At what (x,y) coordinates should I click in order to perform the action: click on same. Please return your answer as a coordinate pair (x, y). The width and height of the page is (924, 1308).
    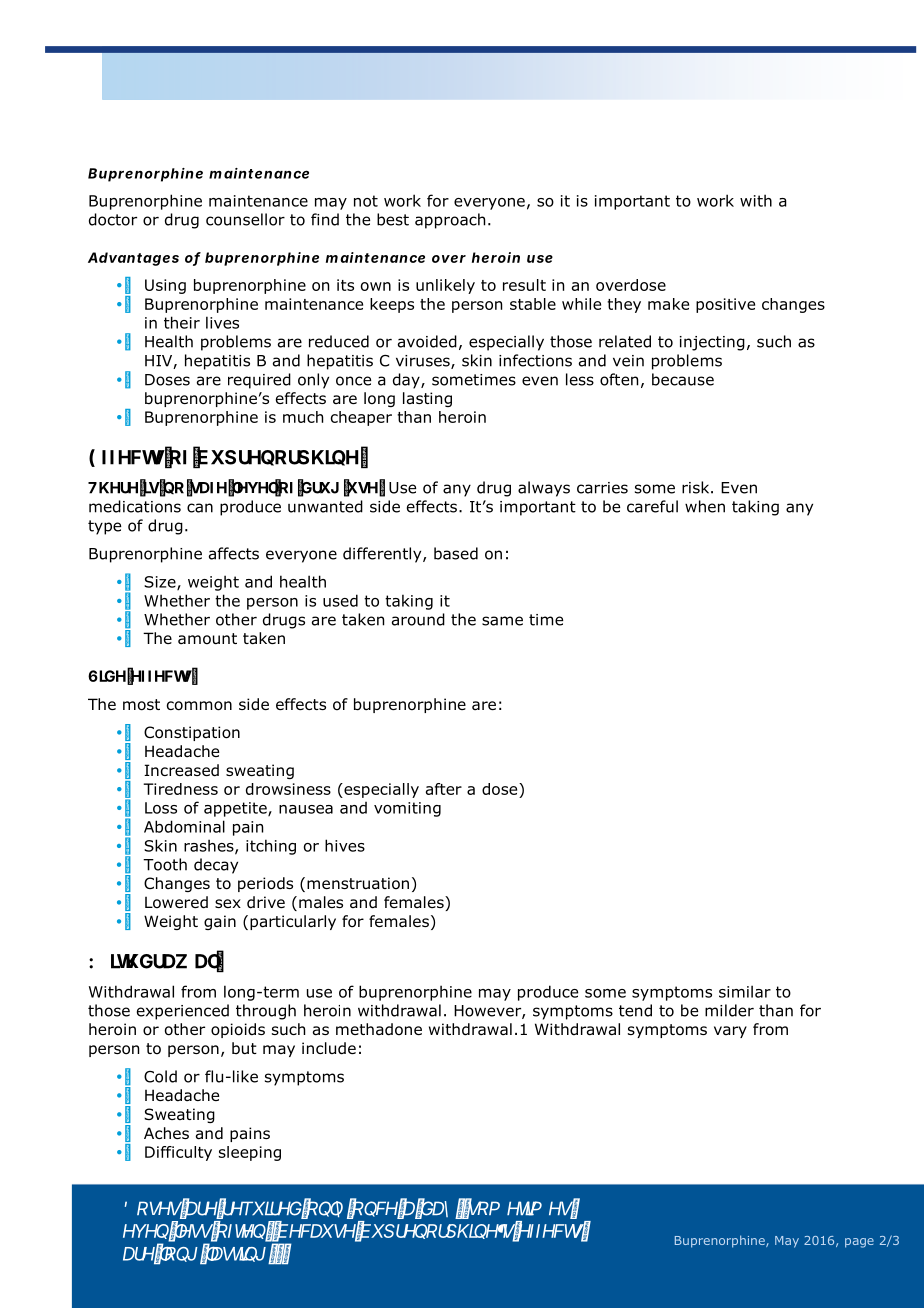
    Looking at the image, I should click on (502, 621).
